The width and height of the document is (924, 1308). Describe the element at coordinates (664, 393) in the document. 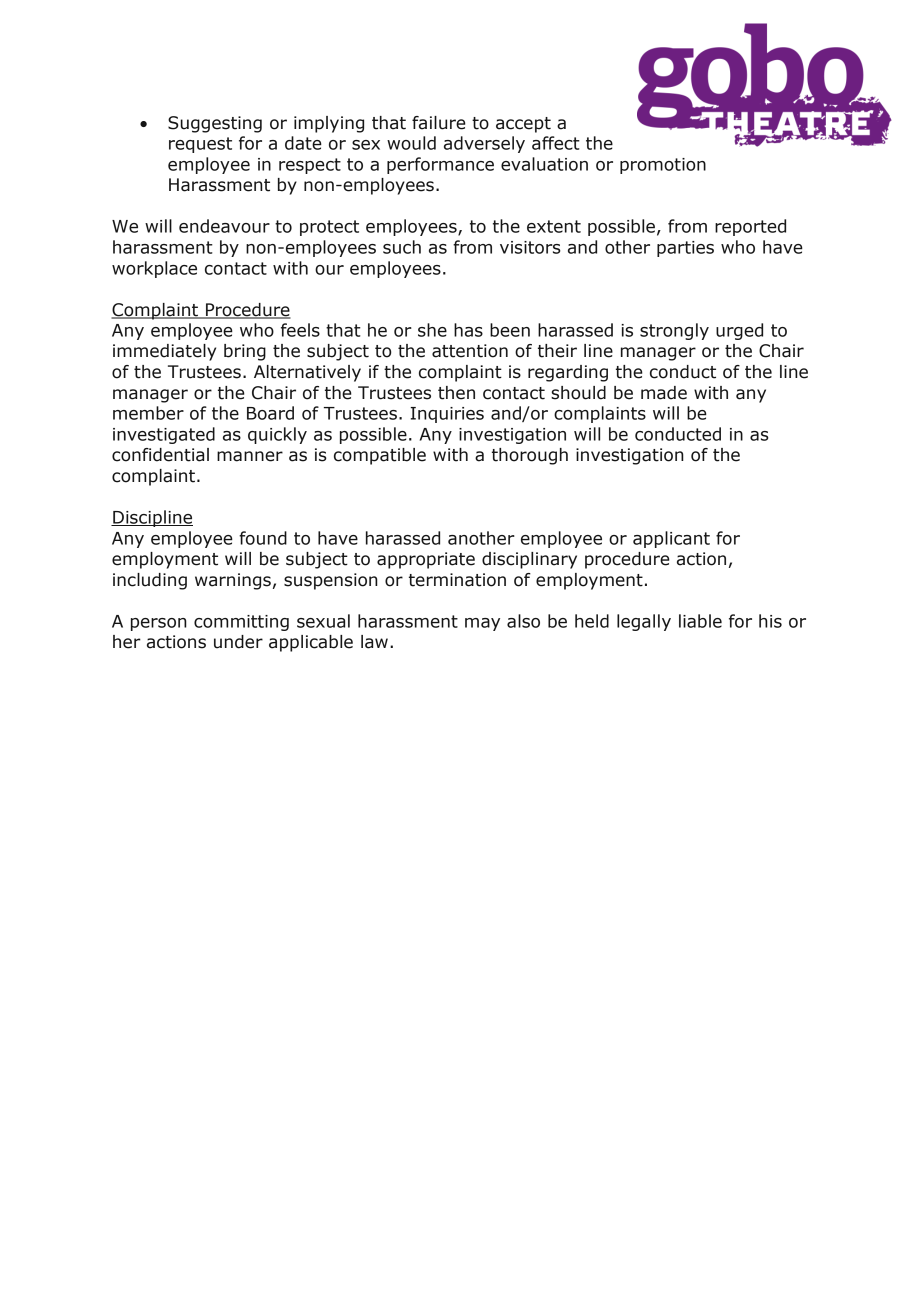

I see `made` at that location.
